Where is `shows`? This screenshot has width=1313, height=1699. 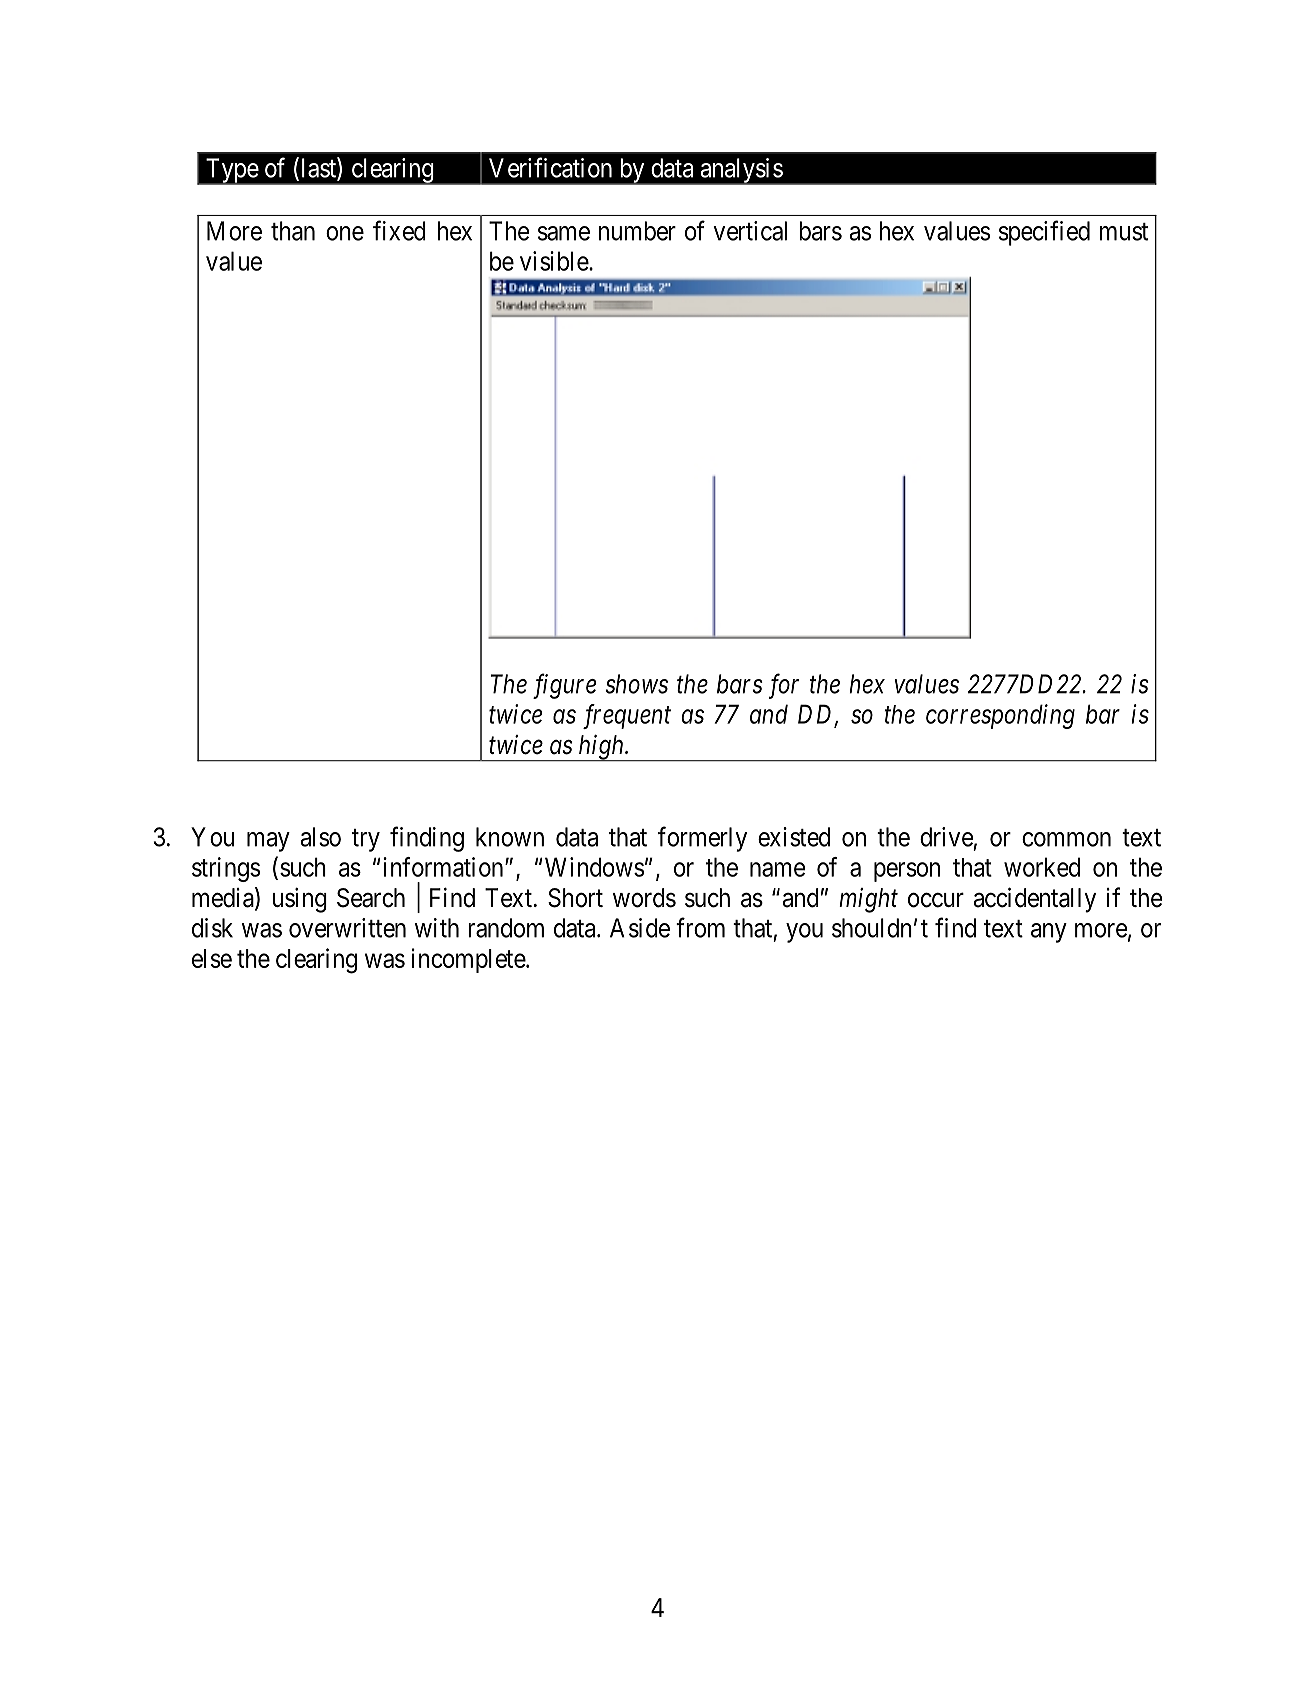
shows is located at coordinates (636, 684).
